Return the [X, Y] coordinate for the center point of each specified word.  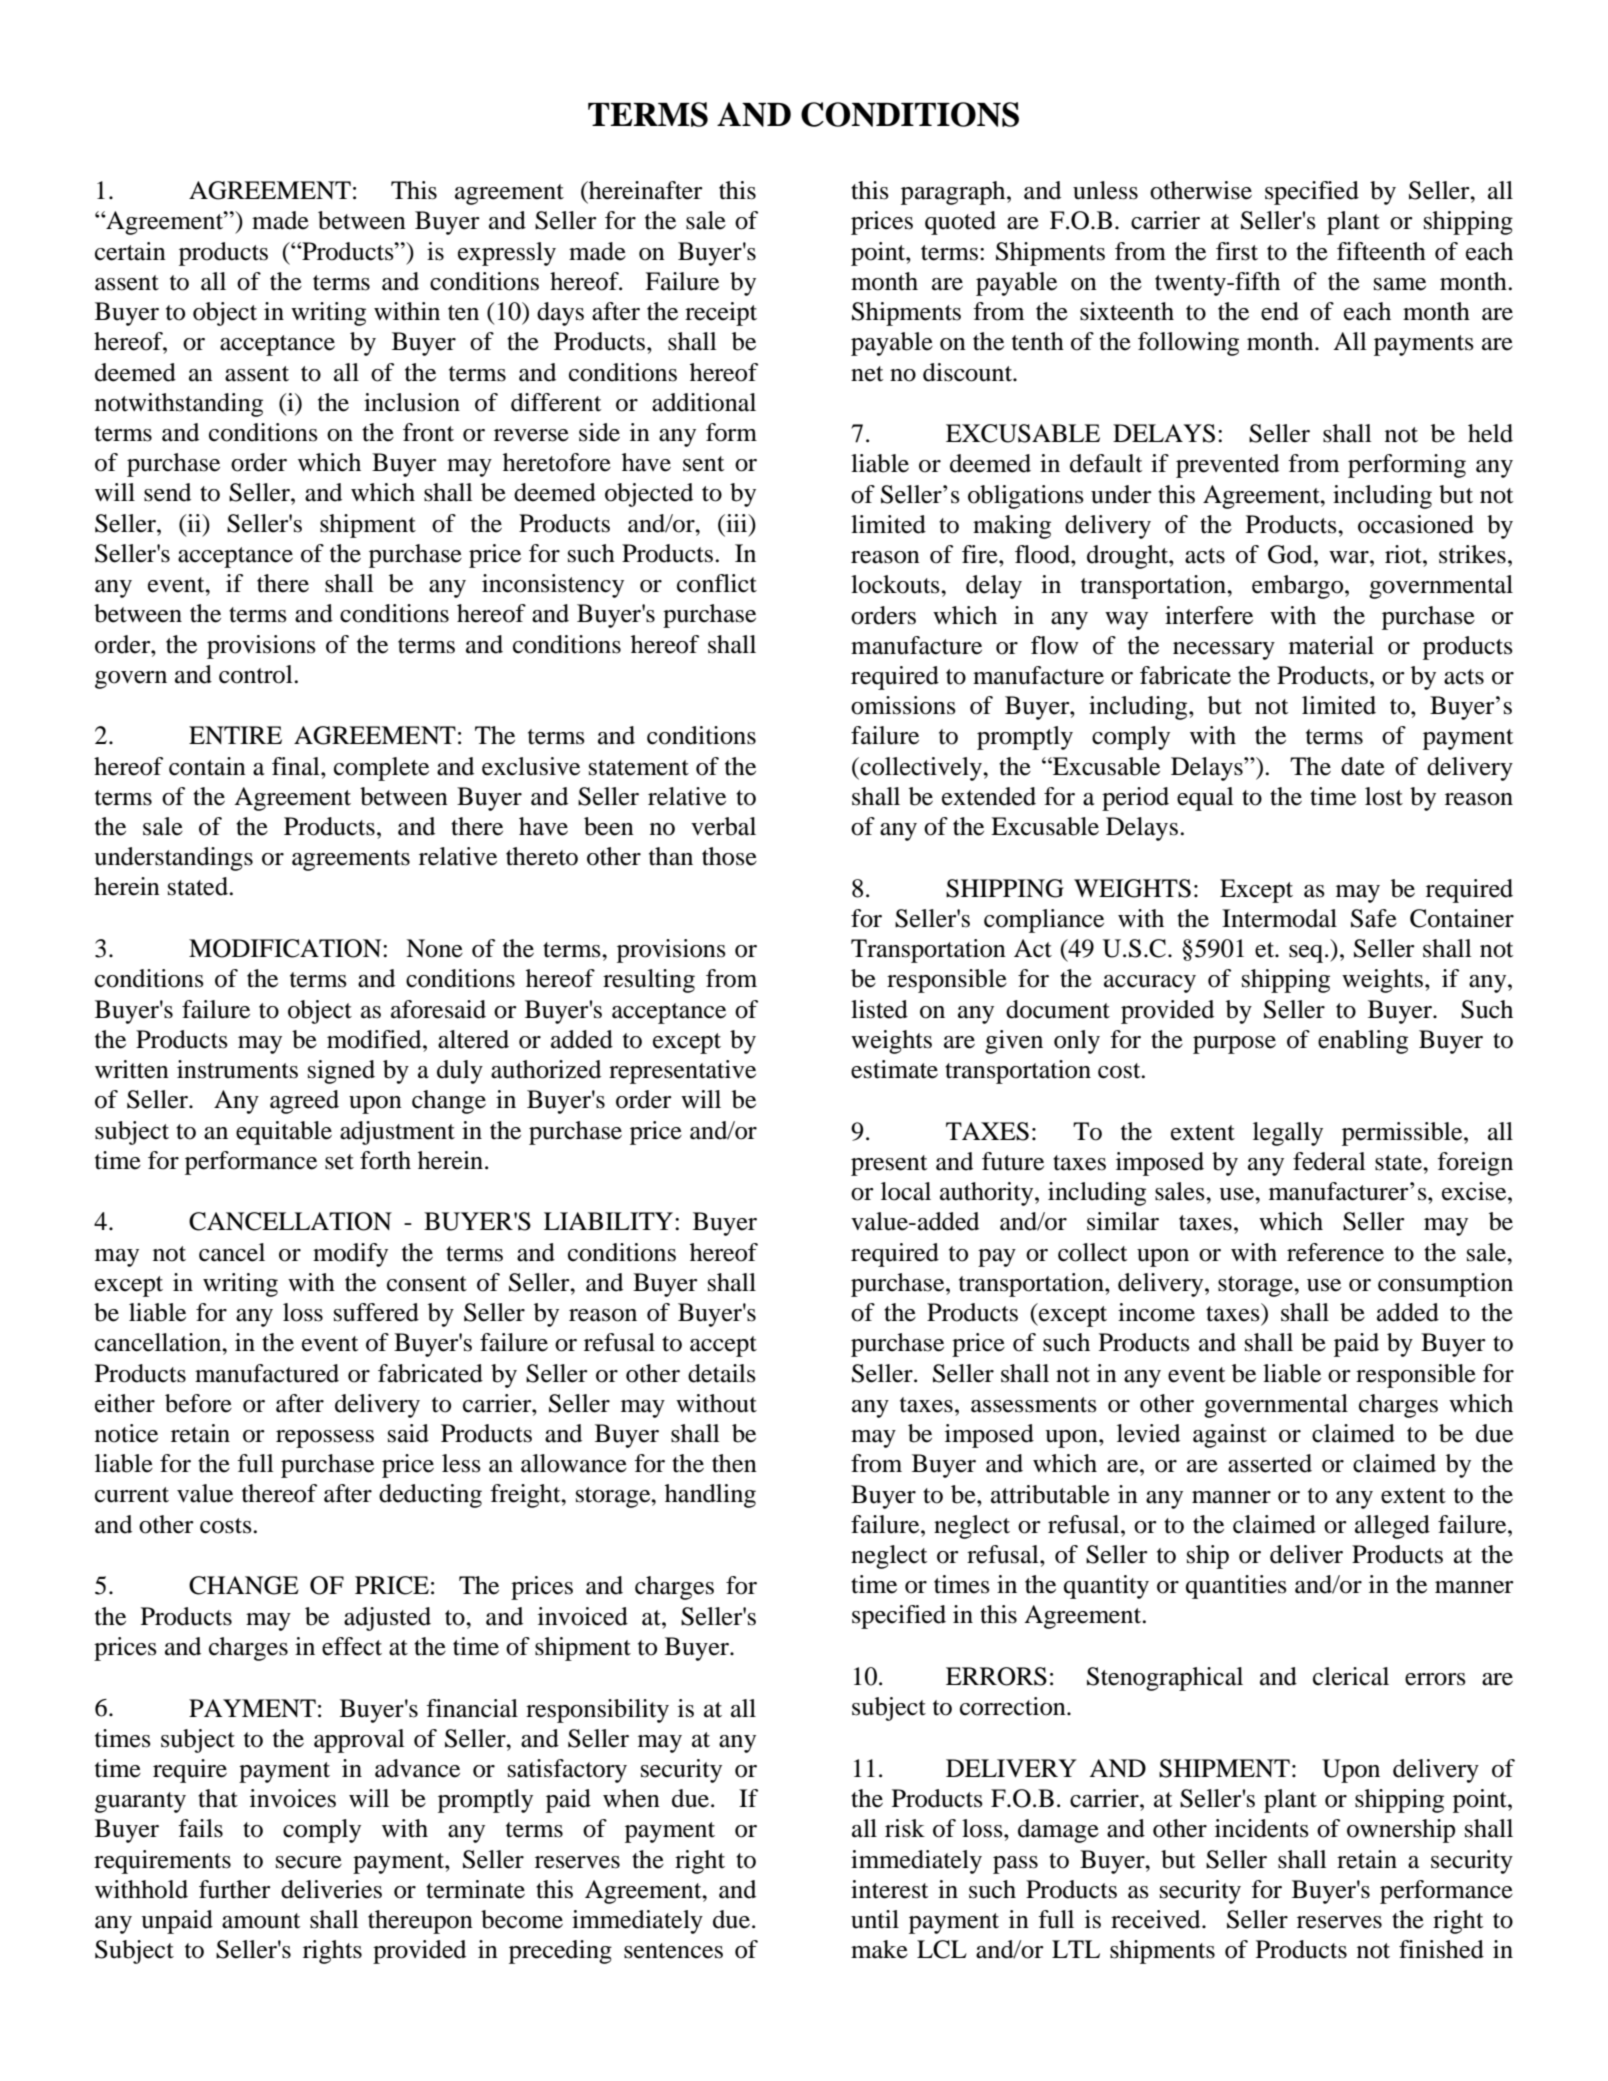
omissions [903, 705]
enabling [1363, 1042]
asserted [1270, 1463]
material [1331, 645]
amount [261, 1921]
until [875, 1919]
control [257, 674]
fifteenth [1381, 251]
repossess [325, 1439]
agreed [304, 1102]
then [734, 1463]
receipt [721, 314]
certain [130, 251]
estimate [894, 1069]
